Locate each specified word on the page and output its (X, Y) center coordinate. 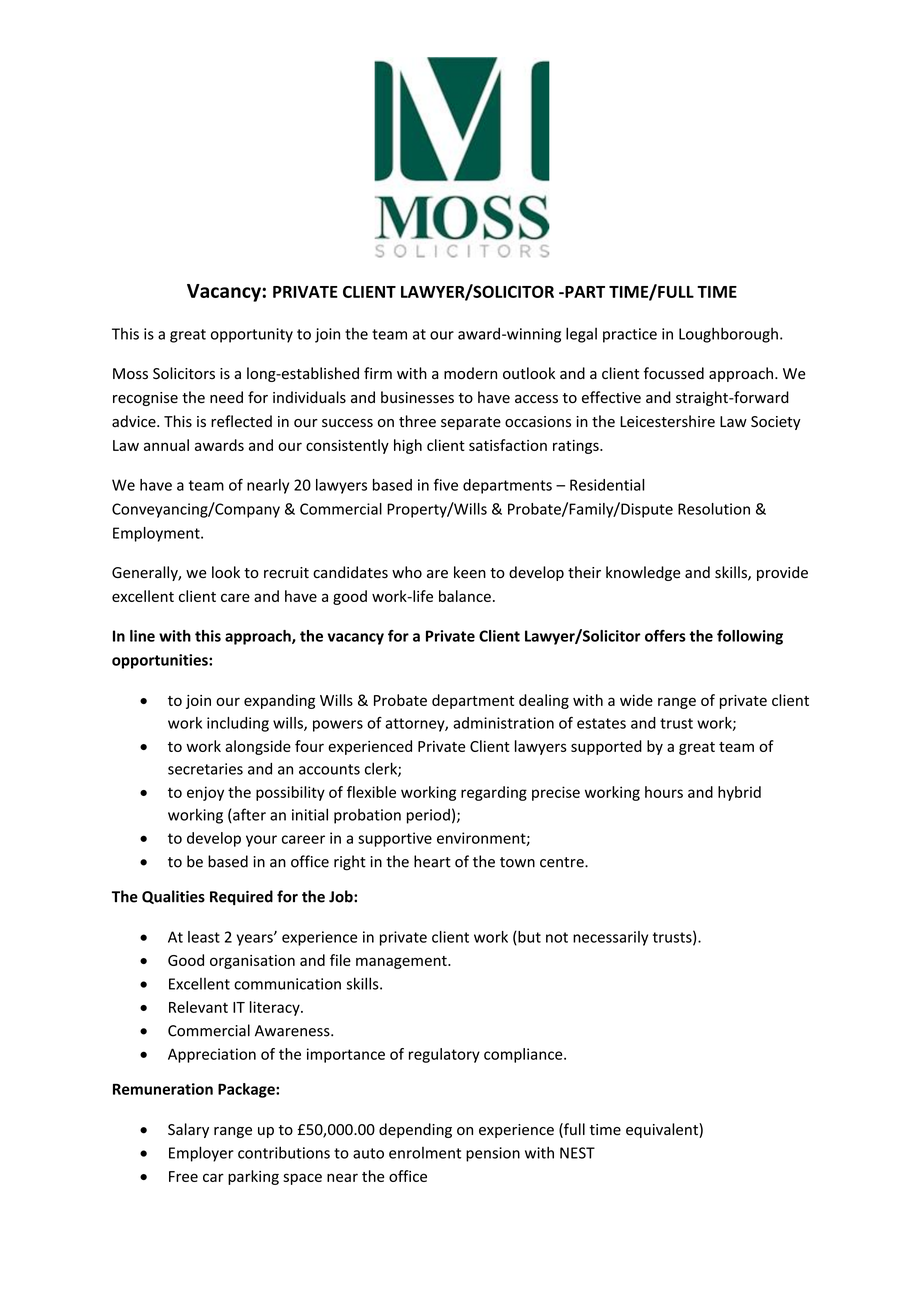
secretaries (205, 769)
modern (470, 373)
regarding (494, 793)
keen (470, 572)
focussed (674, 373)
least (204, 937)
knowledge (643, 573)
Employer (201, 1154)
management (402, 962)
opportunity (252, 335)
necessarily (610, 938)
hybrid (739, 793)
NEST (577, 1153)
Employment (157, 534)
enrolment (425, 1153)
